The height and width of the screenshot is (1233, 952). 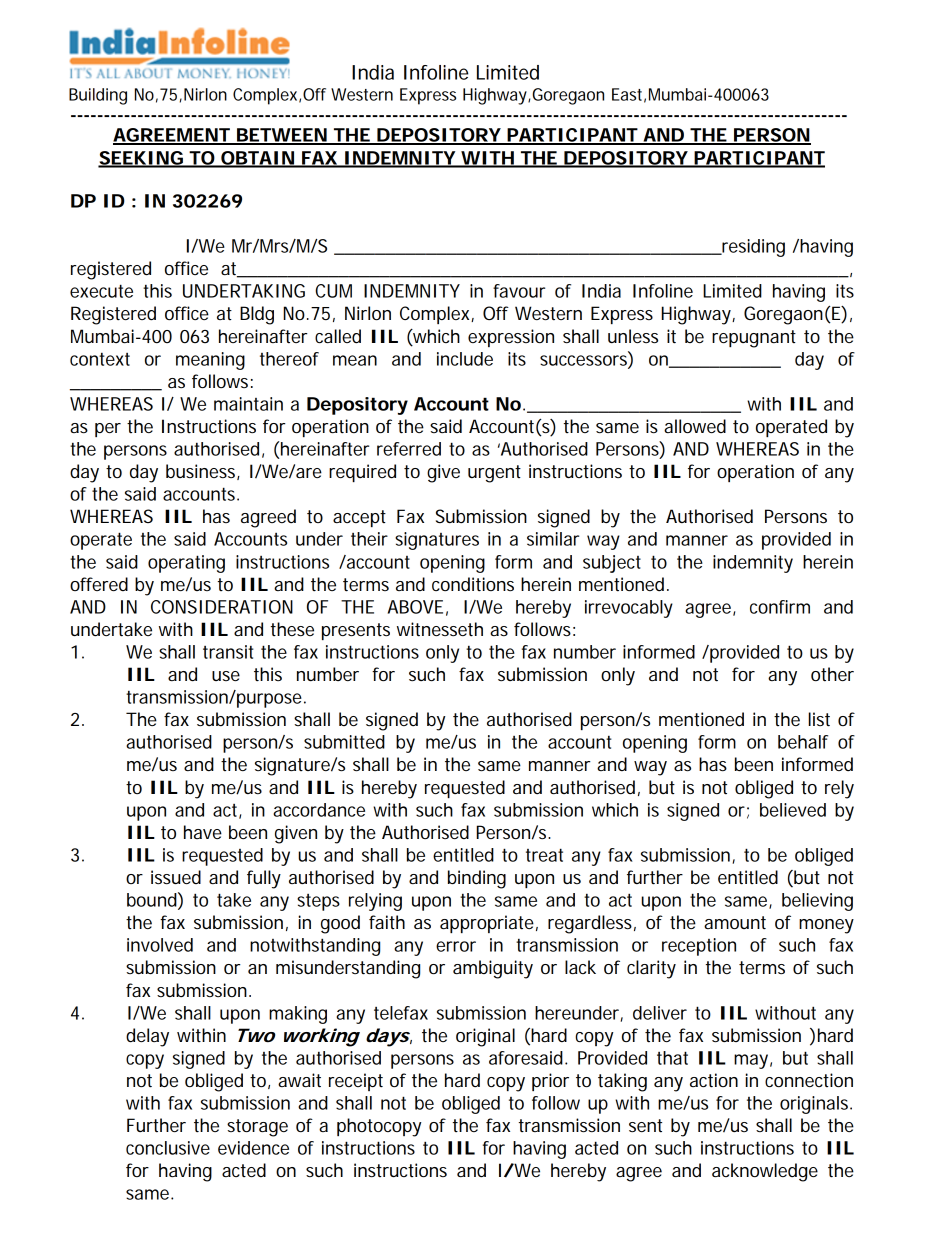 I want to click on transit, so click(x=228, y=652).
